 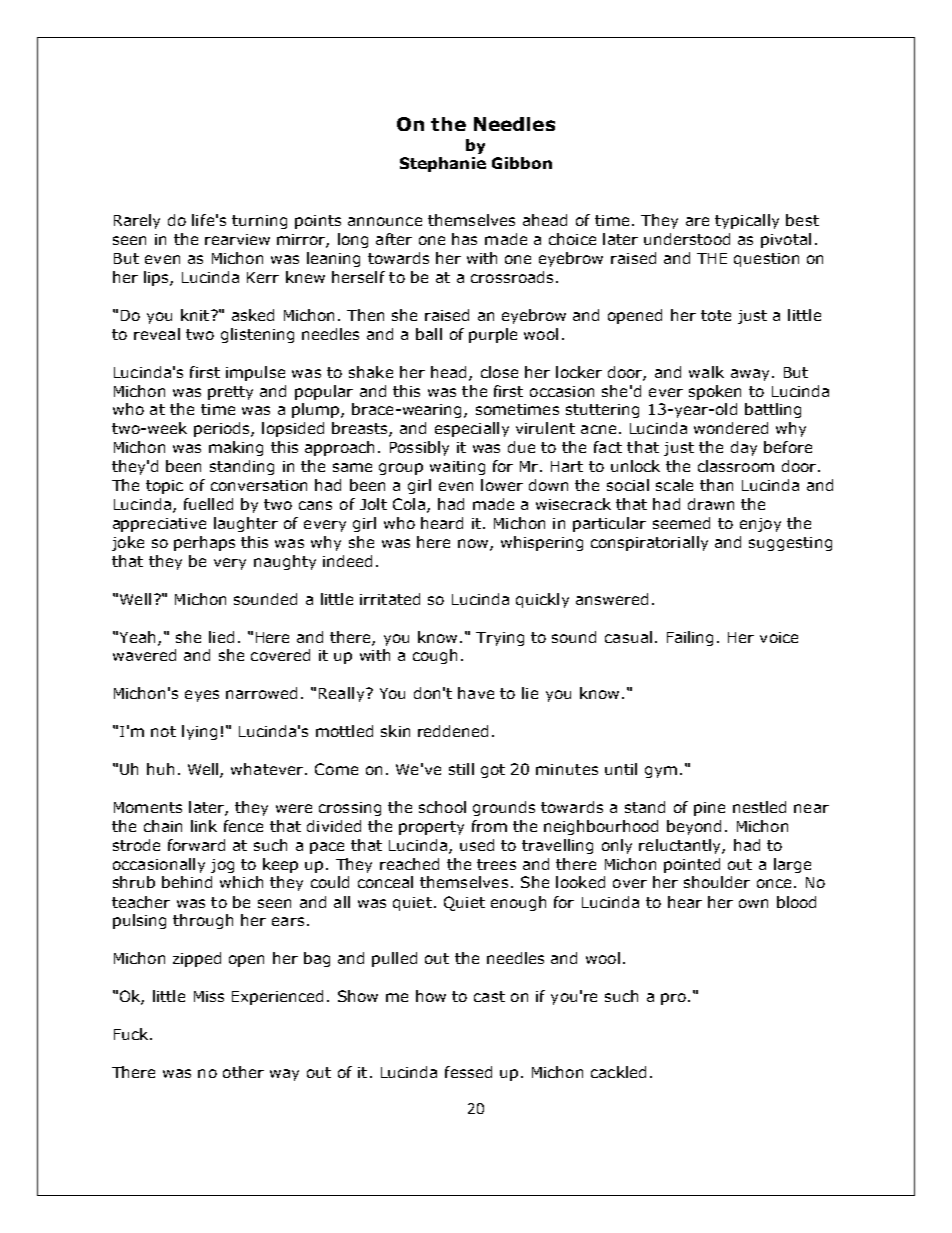 What do you see at coordinates (500, 639) in the page?
I see `Trying` at bounding box center [500, 639].
